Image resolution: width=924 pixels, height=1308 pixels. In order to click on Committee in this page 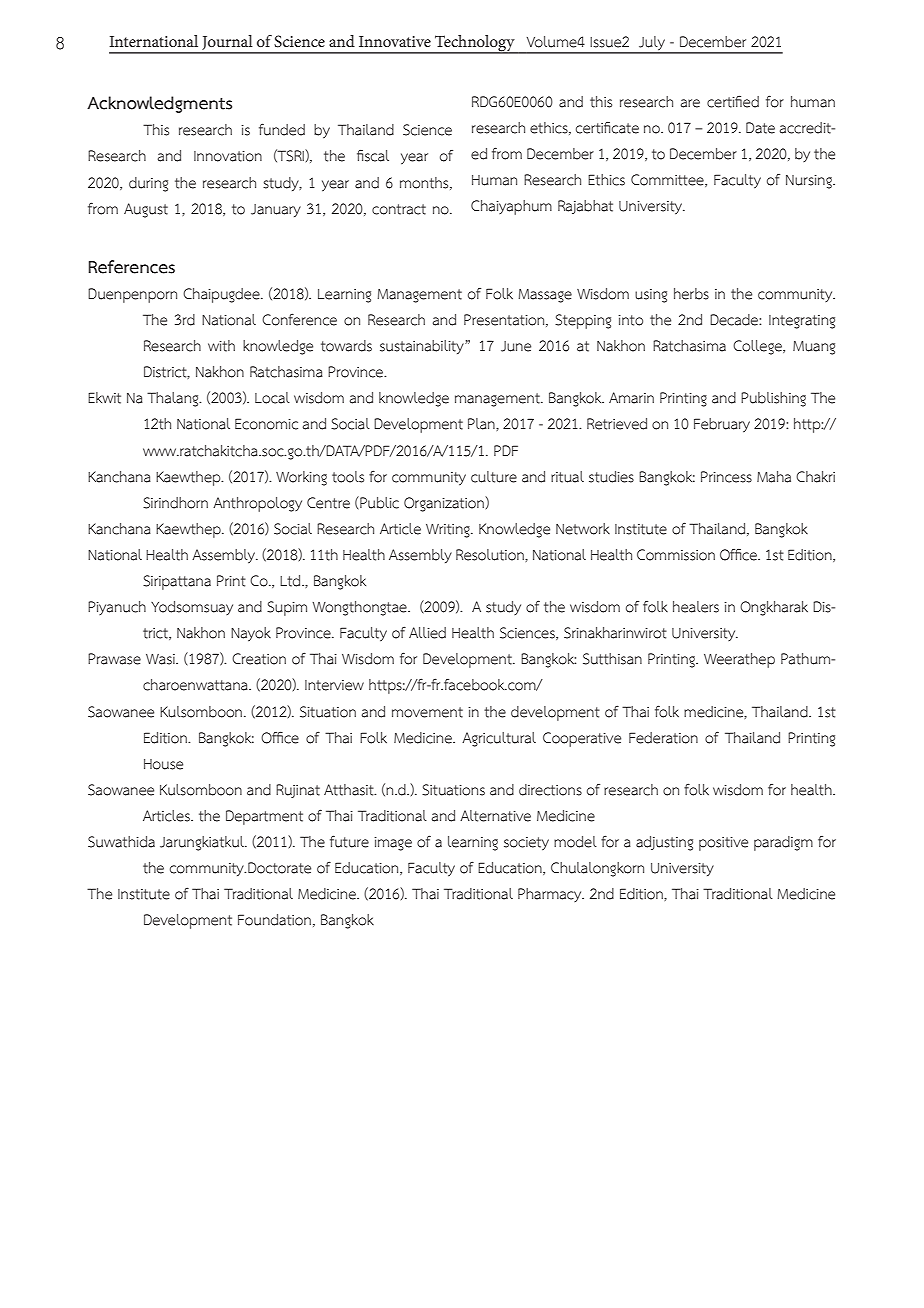, I will do `click(668, 180)`.
